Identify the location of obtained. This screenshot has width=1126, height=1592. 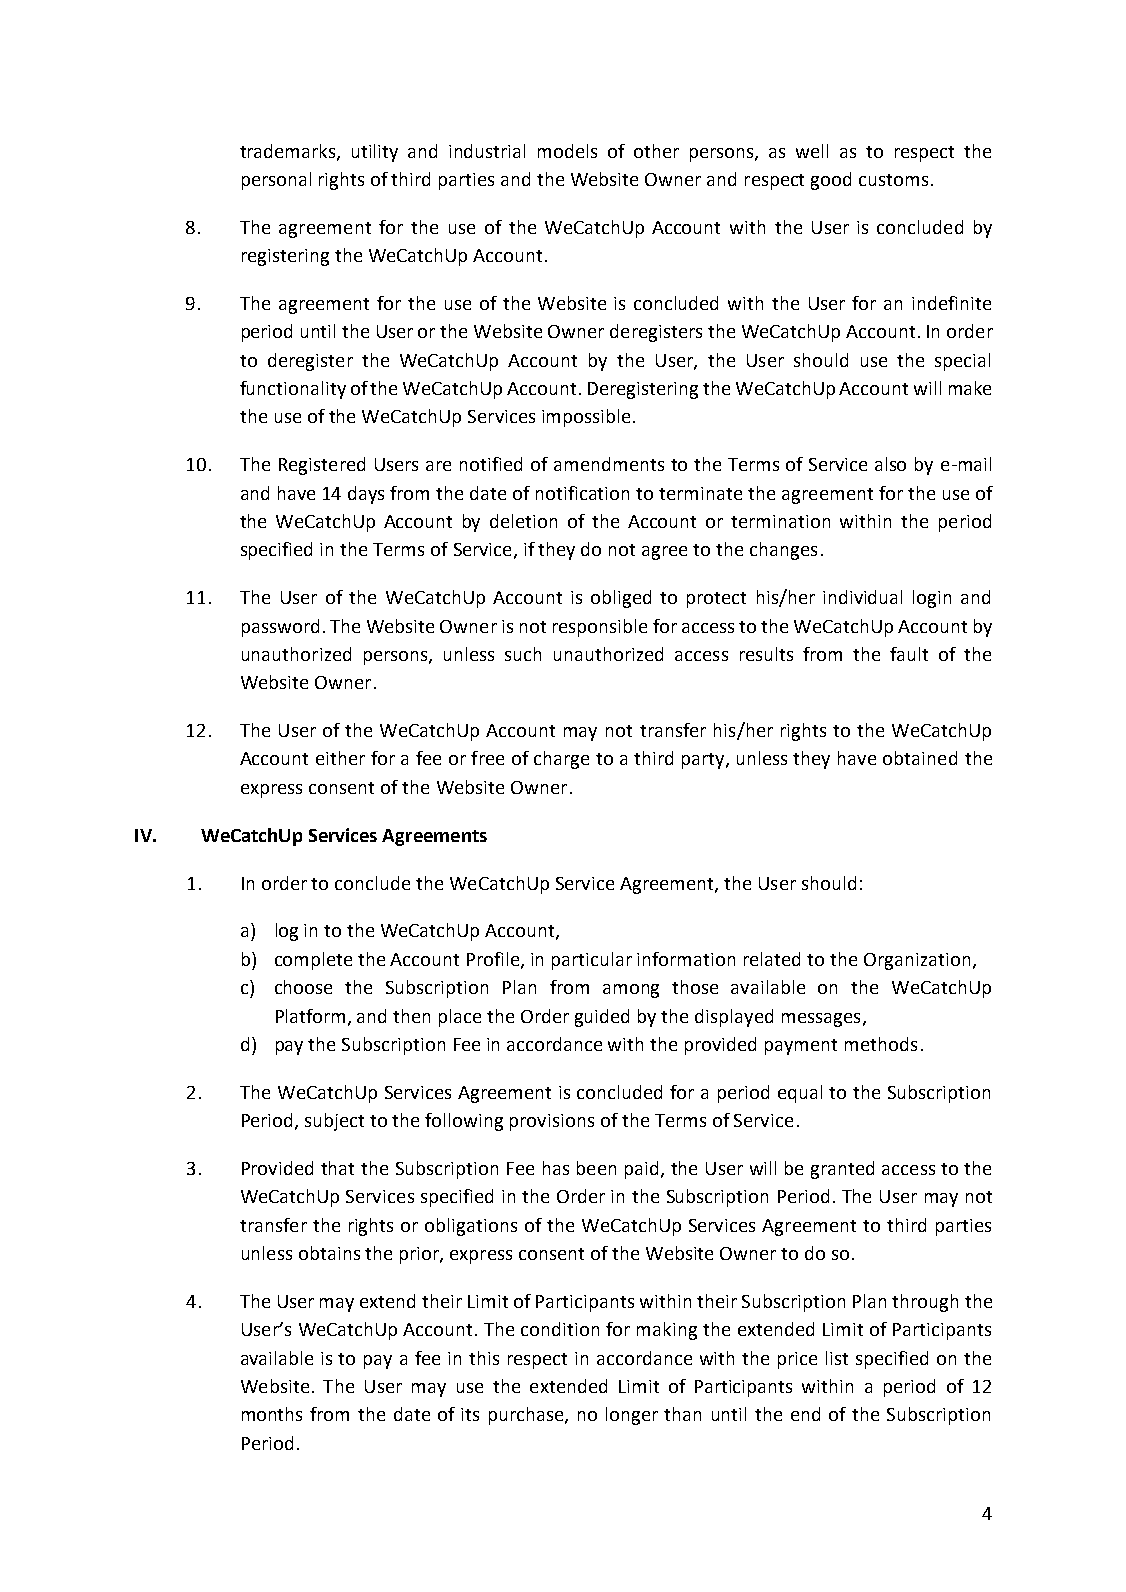
(920, 758).
